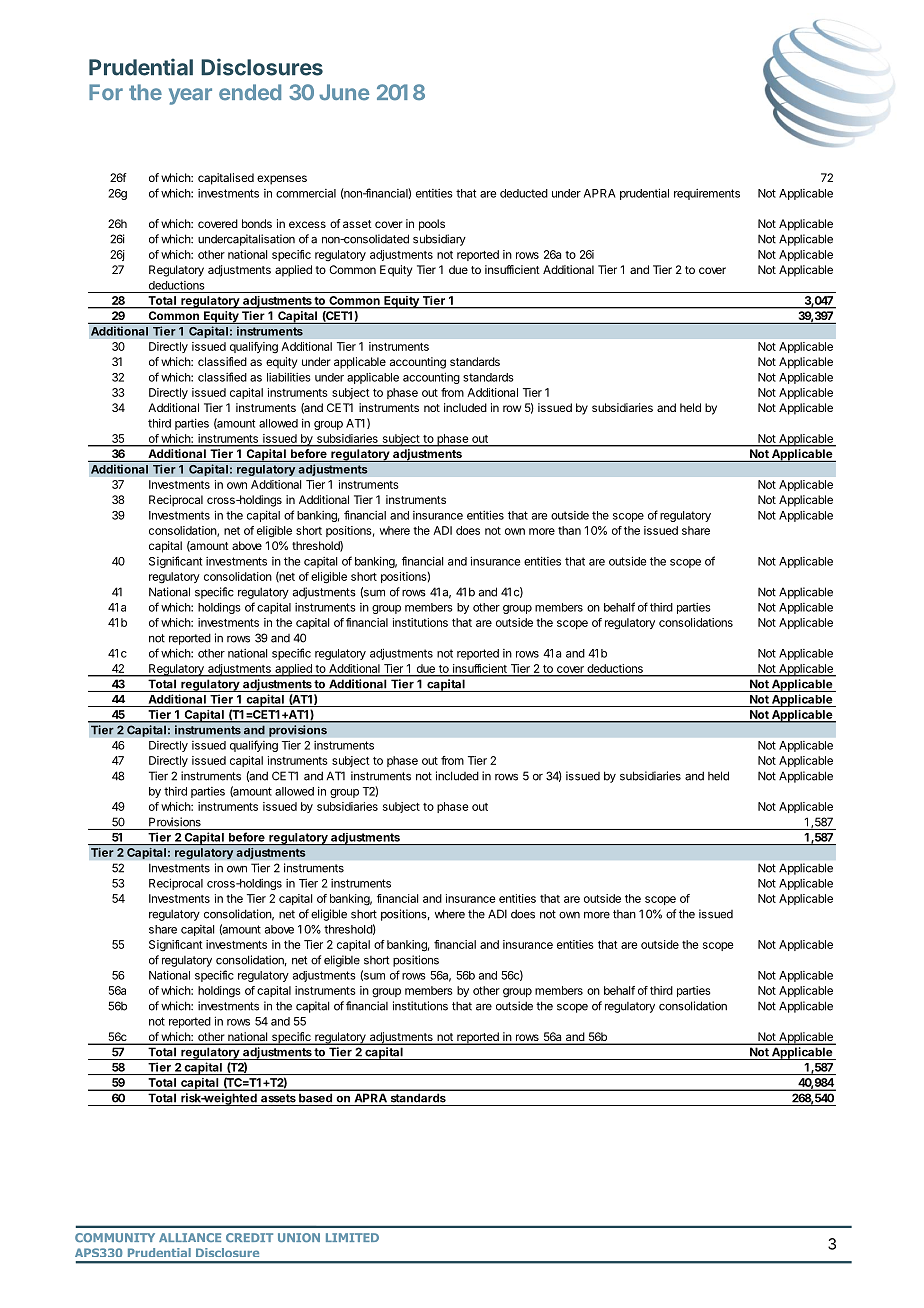 This page has height=1308, width=924. I want to click on June, so click(344, 92).
